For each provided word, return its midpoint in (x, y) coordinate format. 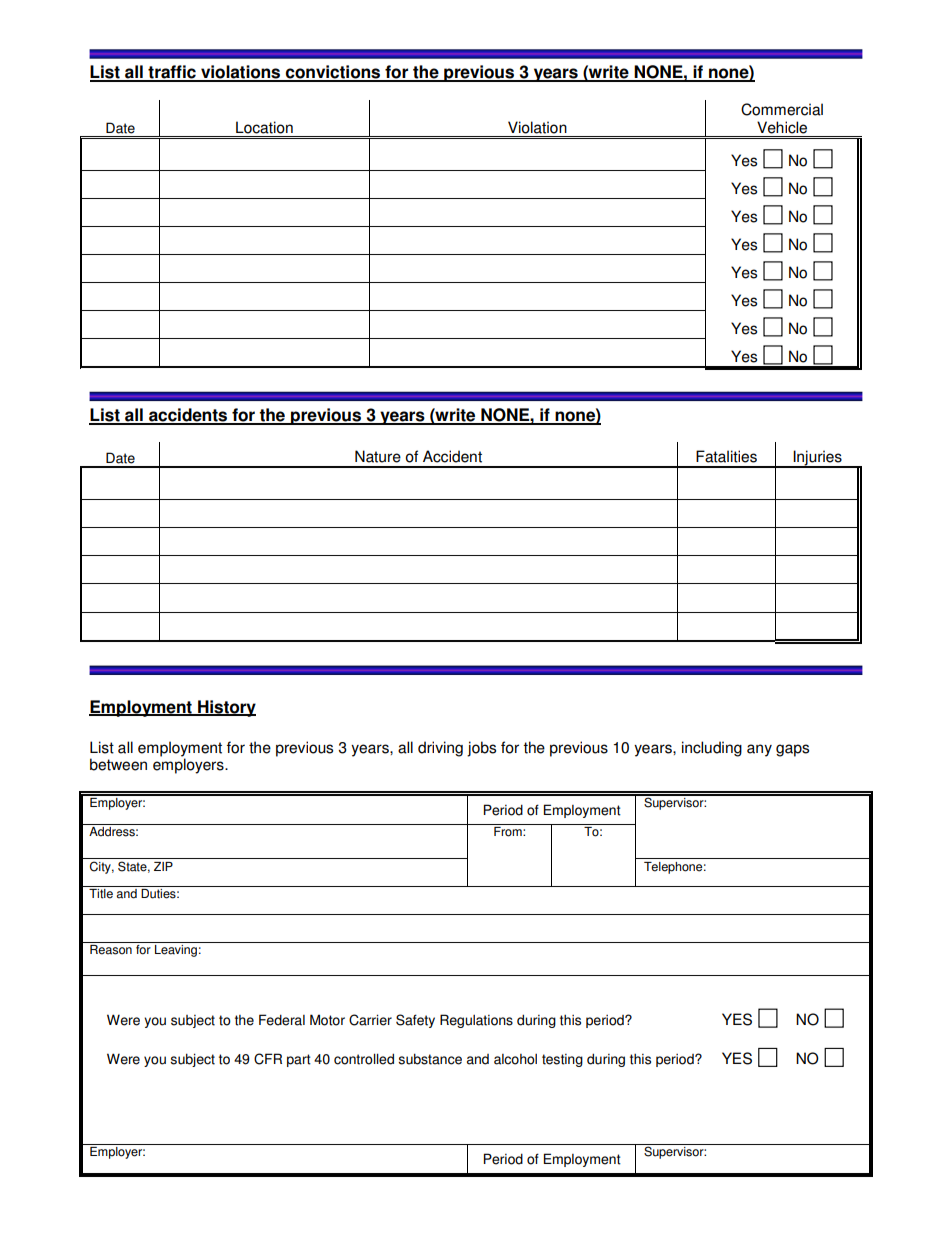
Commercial (782, 109)
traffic (172, 73)
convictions (333, 73)
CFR (268, 1059)
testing (562, 1060)
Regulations (476, 1021)
